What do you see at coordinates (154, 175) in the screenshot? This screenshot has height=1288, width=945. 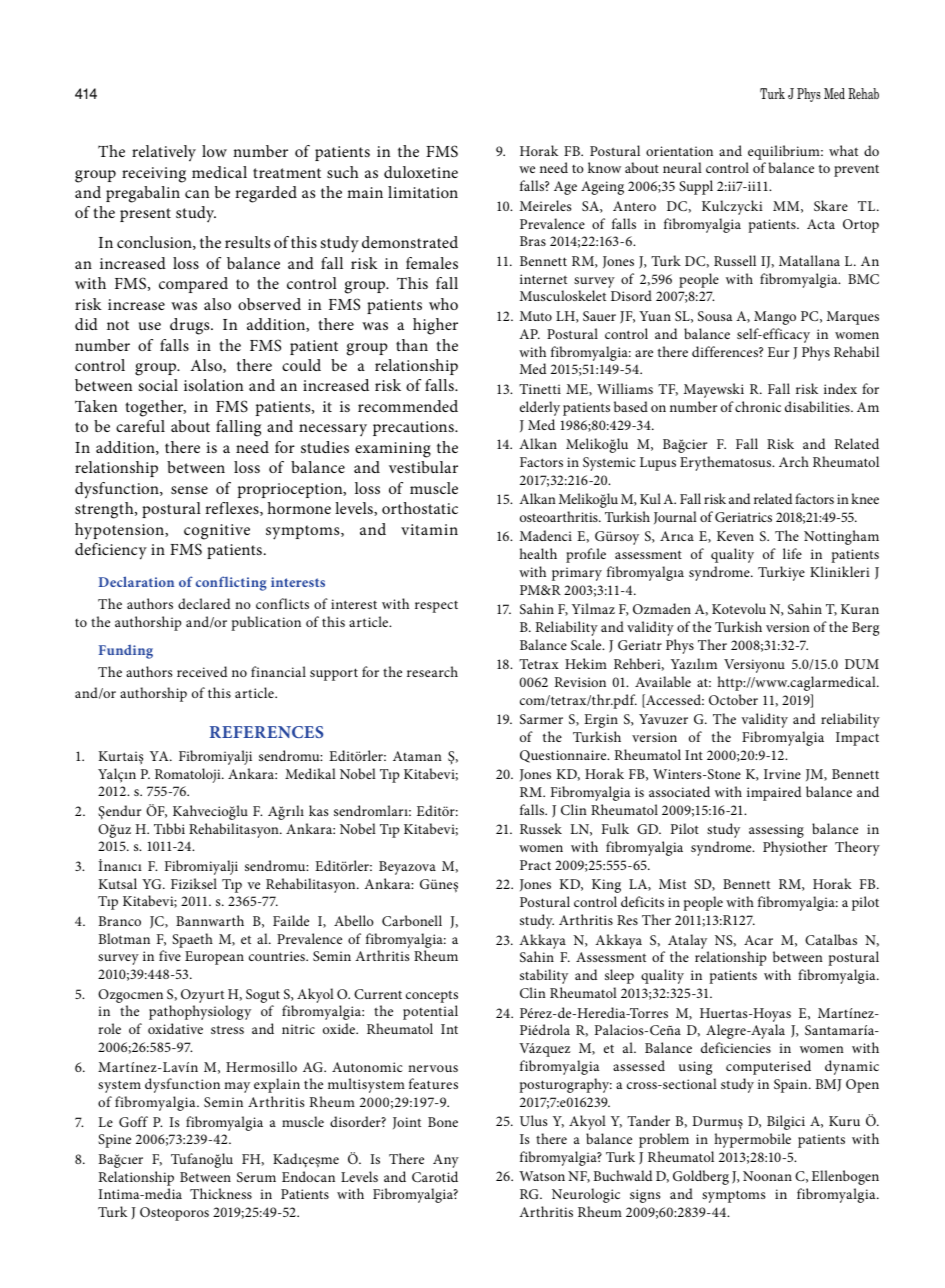 I see `receiving` at bounding box center [154, 175].
